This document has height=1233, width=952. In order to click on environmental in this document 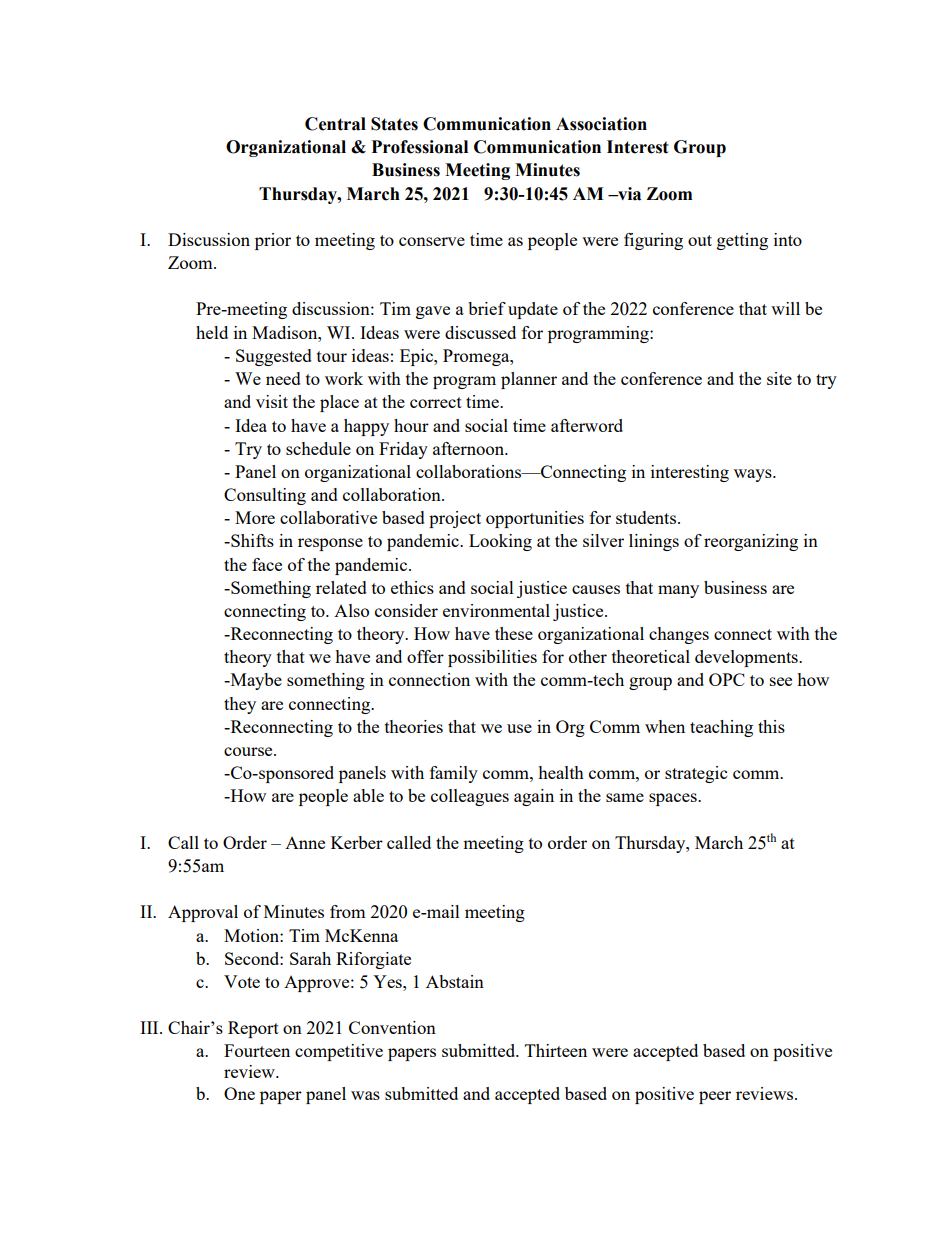, I will do `click(496, 610)`.
